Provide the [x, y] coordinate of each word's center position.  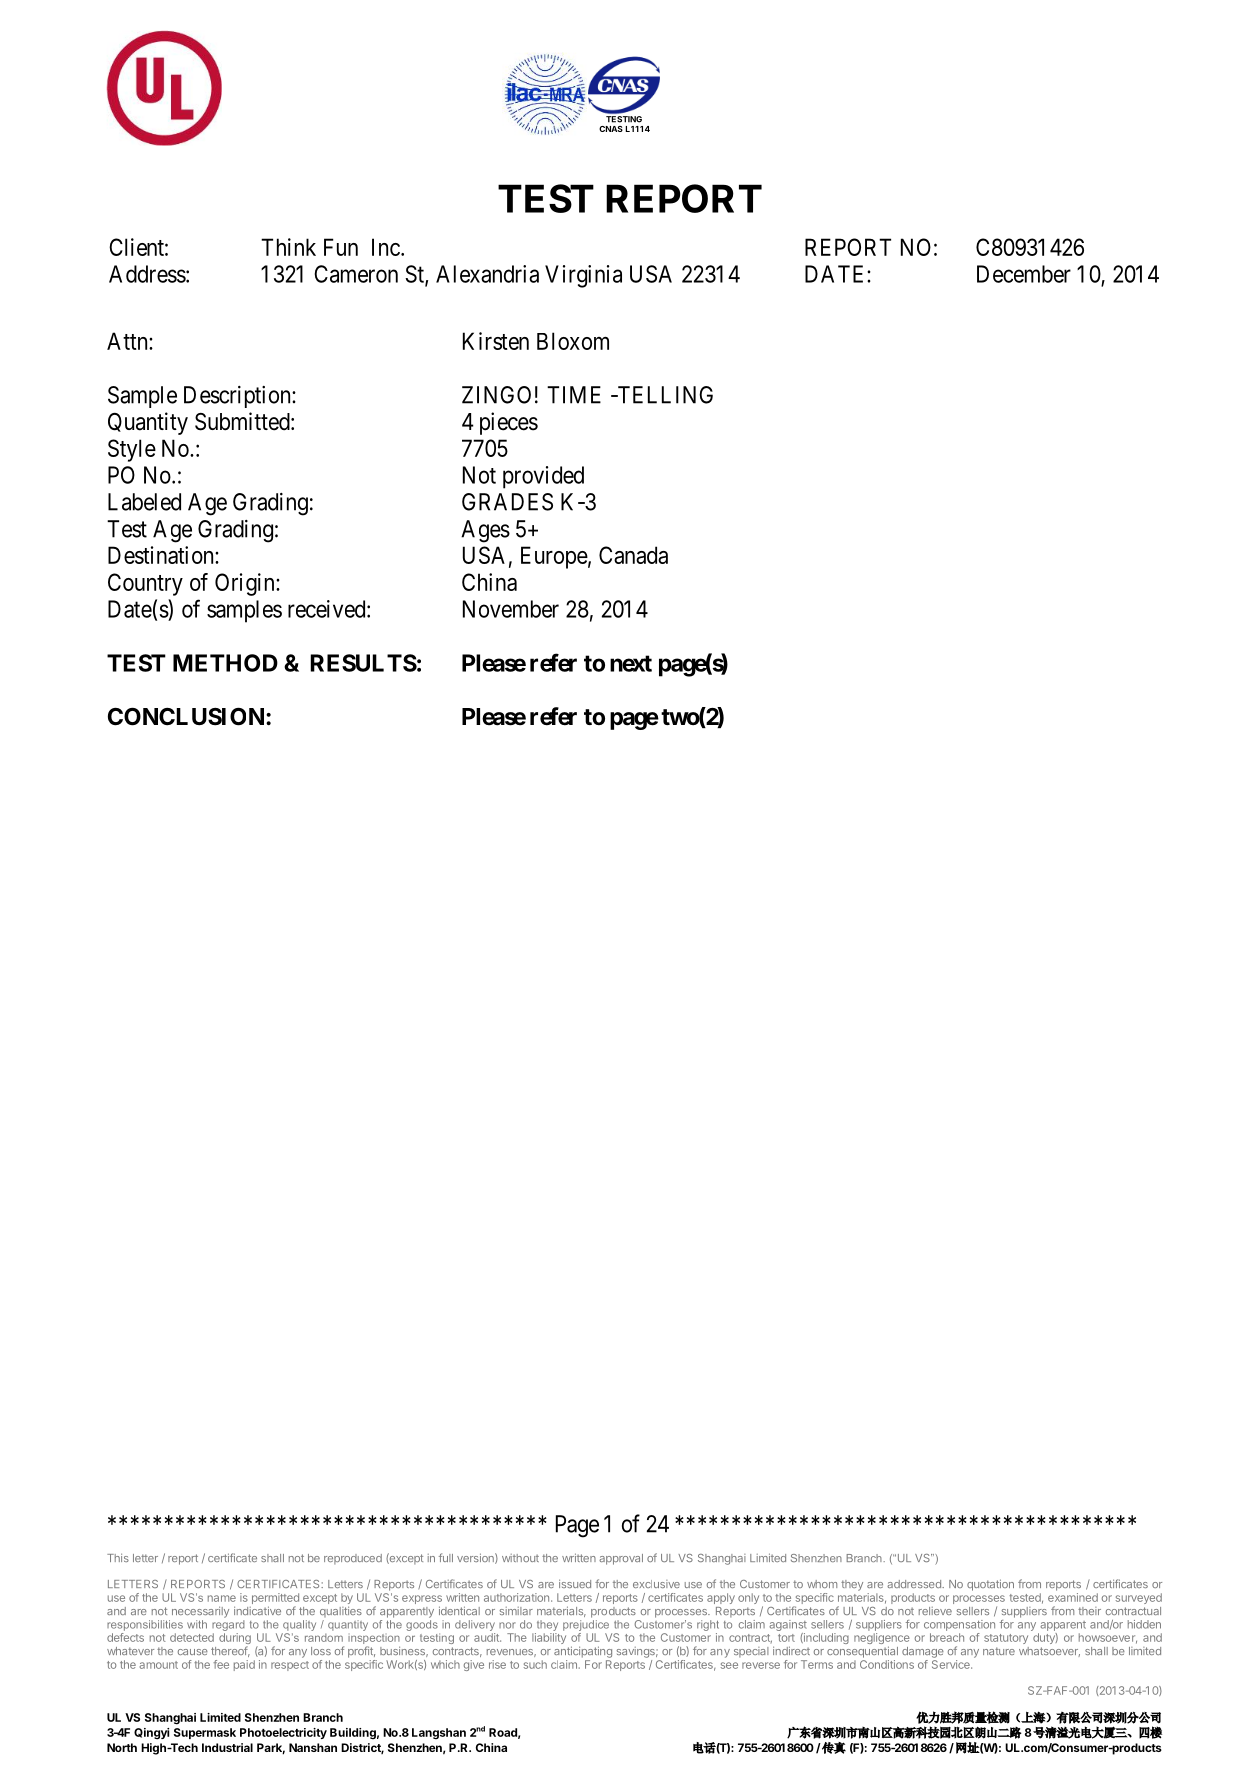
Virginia [583, 276]
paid [244, 1665]
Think [288, 247]
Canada [633, 555]
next [631, 663]
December [1024, 274]
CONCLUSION [187, 716]
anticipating [583, 1652]
